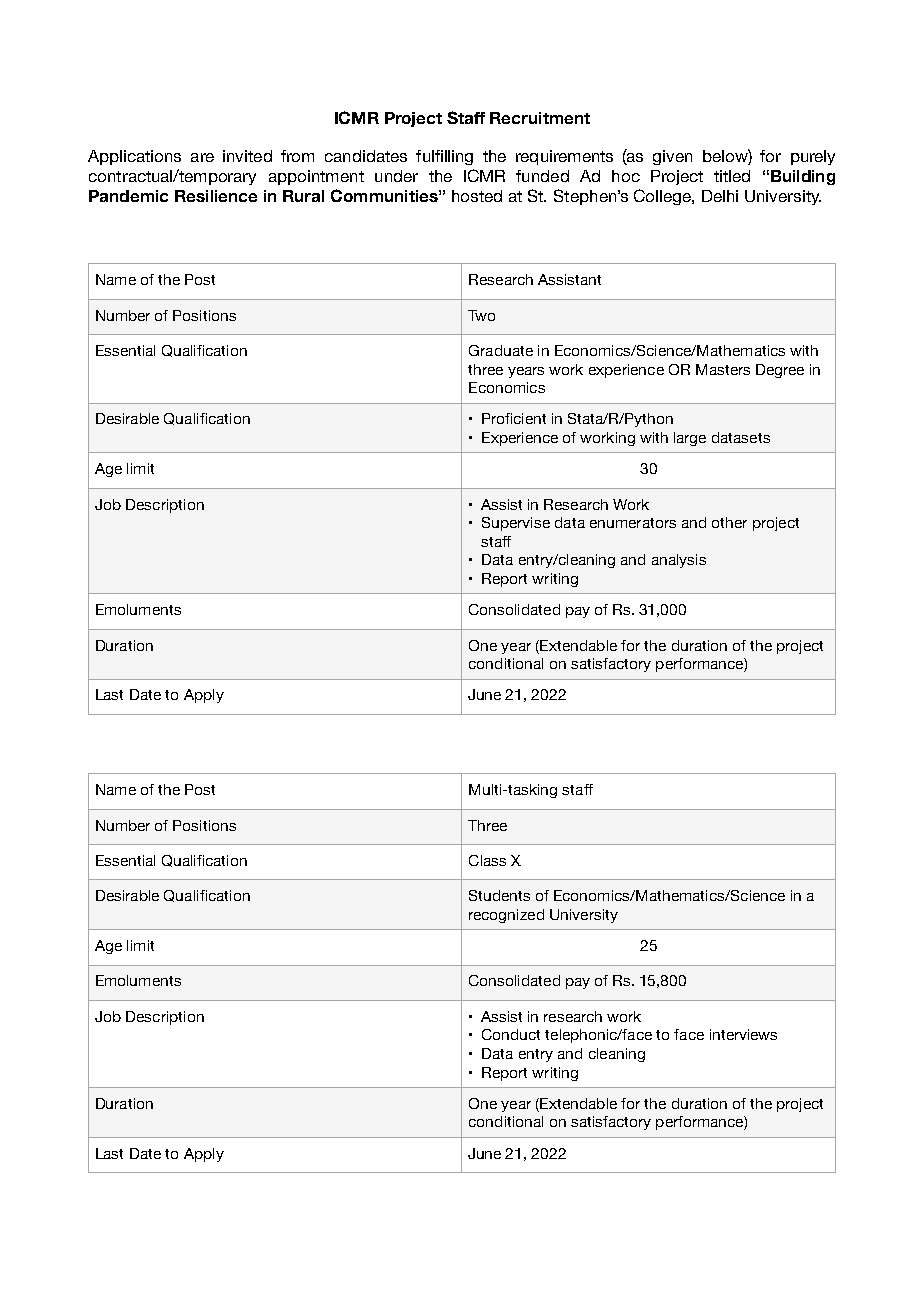  What do you see at coordinates (506, 916) in the document?
I see `recognized` at bounding box center [506, 916].
